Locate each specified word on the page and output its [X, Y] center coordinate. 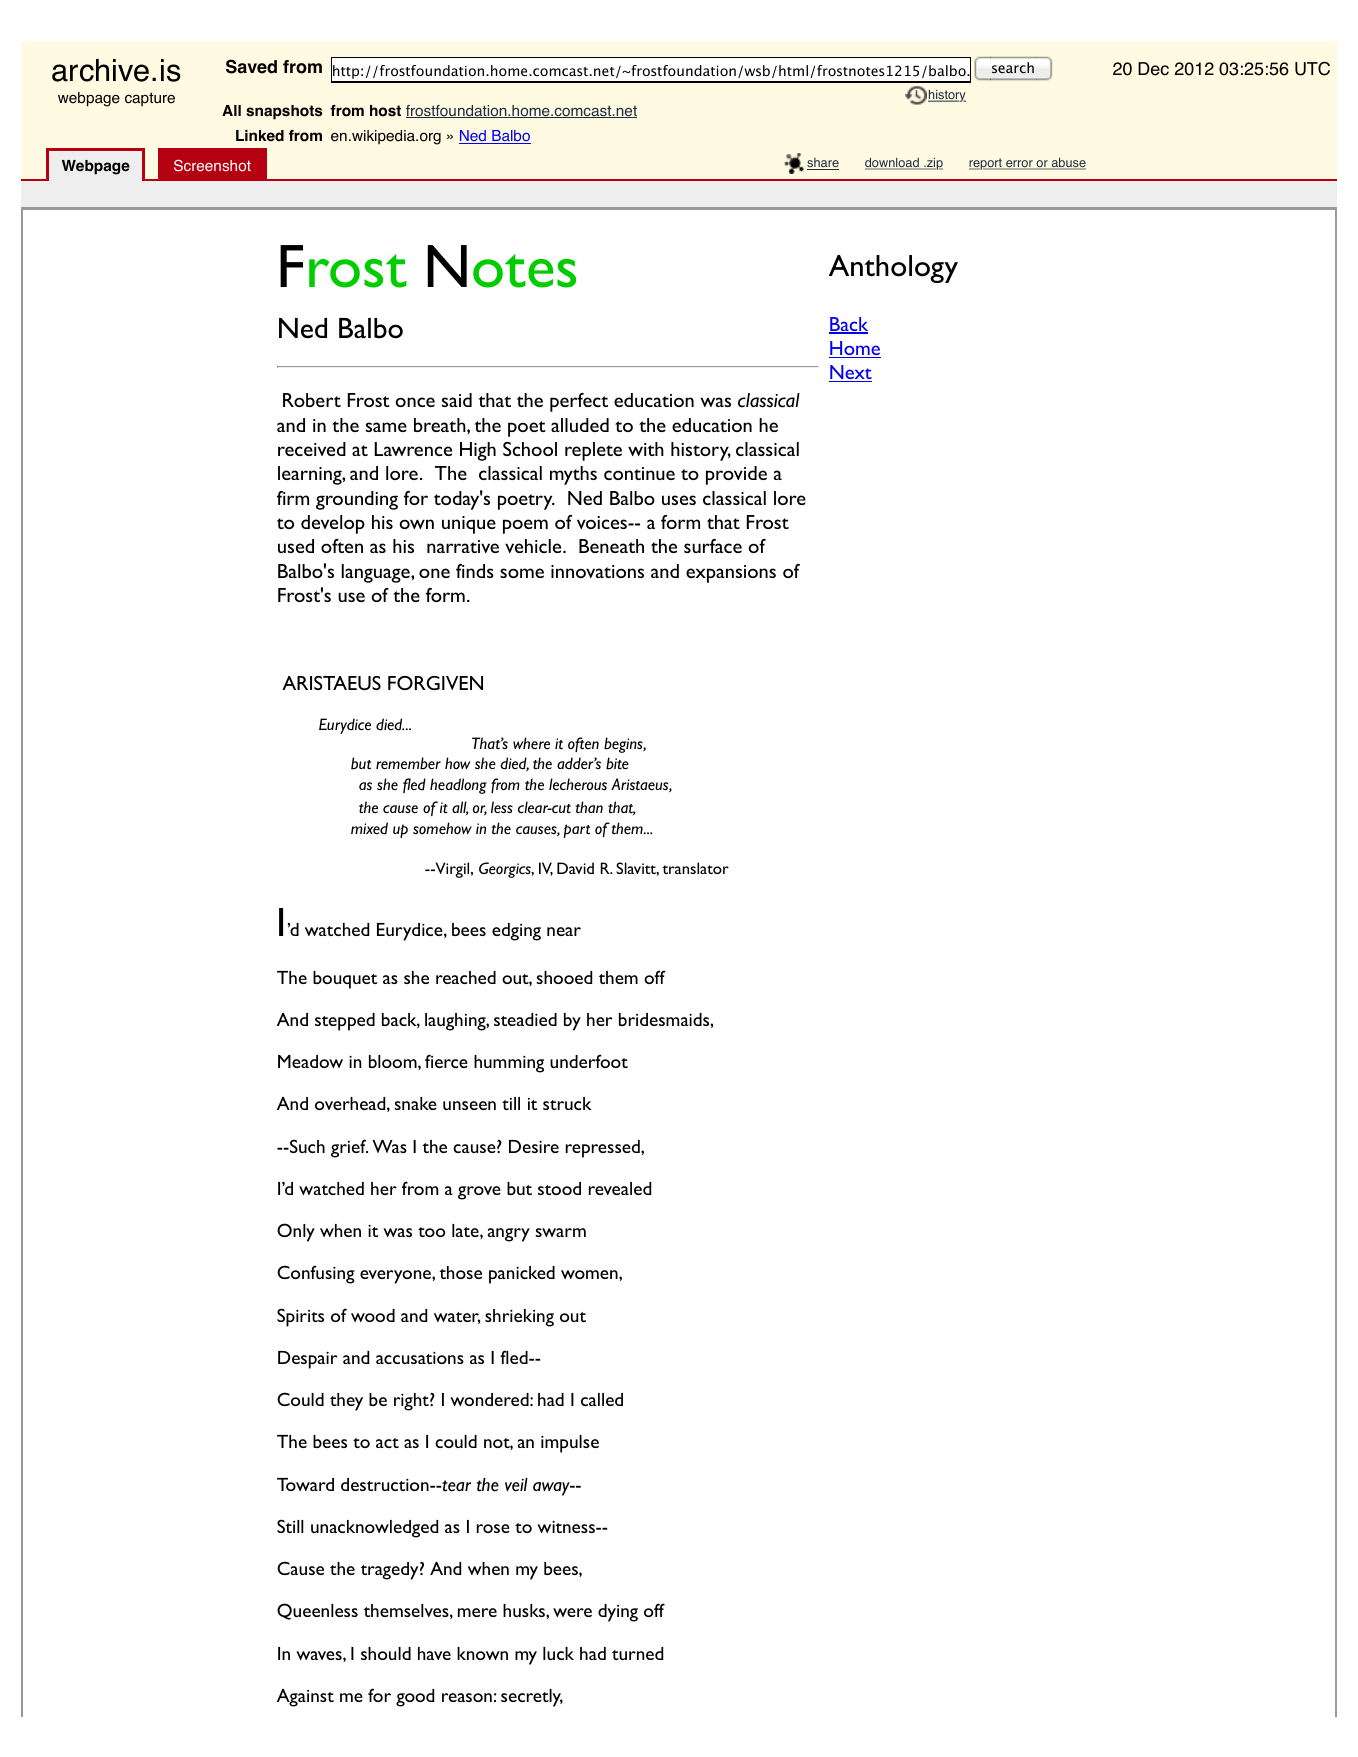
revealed [620, 1188]
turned [637, 1653]
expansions [731, 574]
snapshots [284, 112]
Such [306, 1146]
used [296, 546]
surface [713, 546]
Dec [1153, 69]
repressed [604, 1149]
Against [305, 1698]
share [823, 164]
